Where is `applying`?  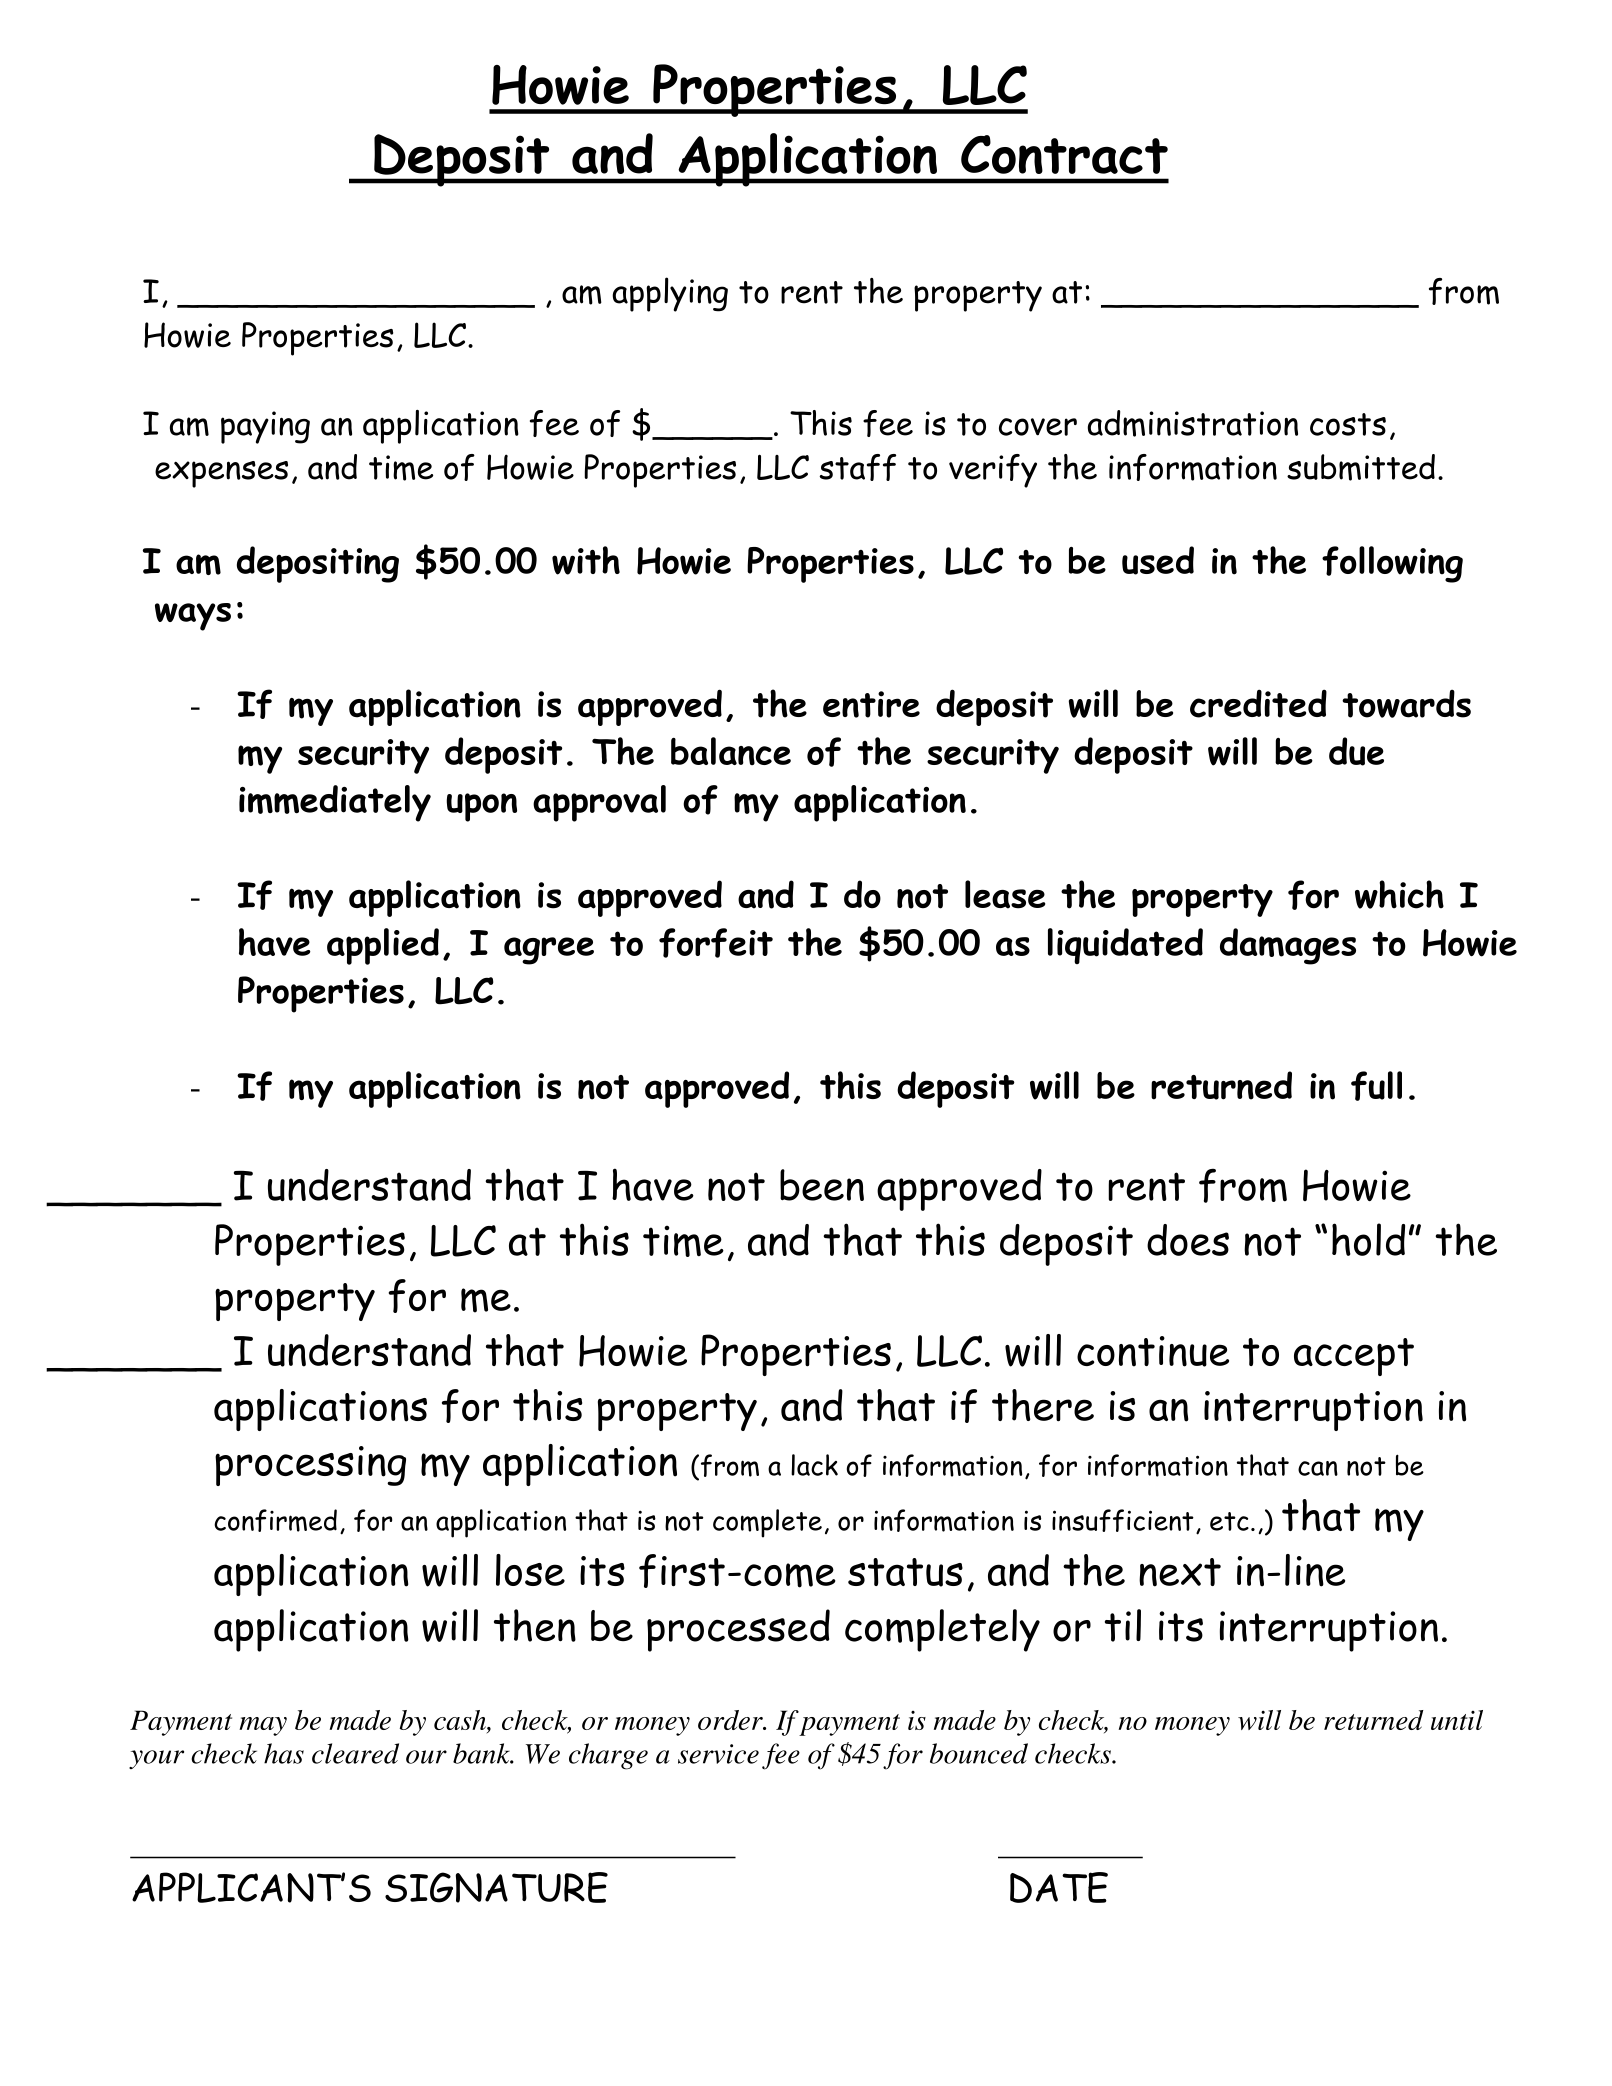
applying is located at coordinates (670, 294).
